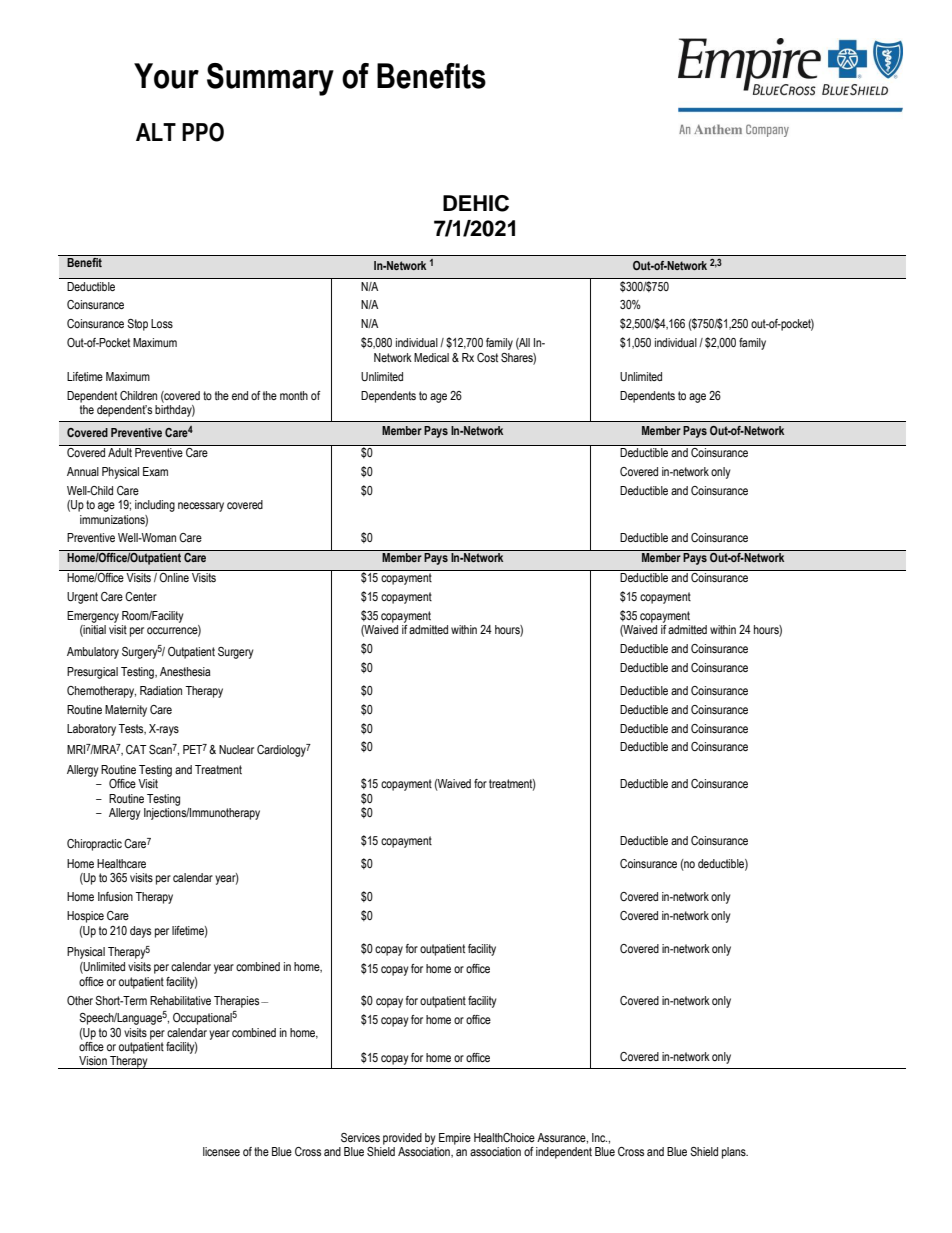 The width and height of the screenshot is (952, 1233). I want to click on plans, so click(735, 1153).
